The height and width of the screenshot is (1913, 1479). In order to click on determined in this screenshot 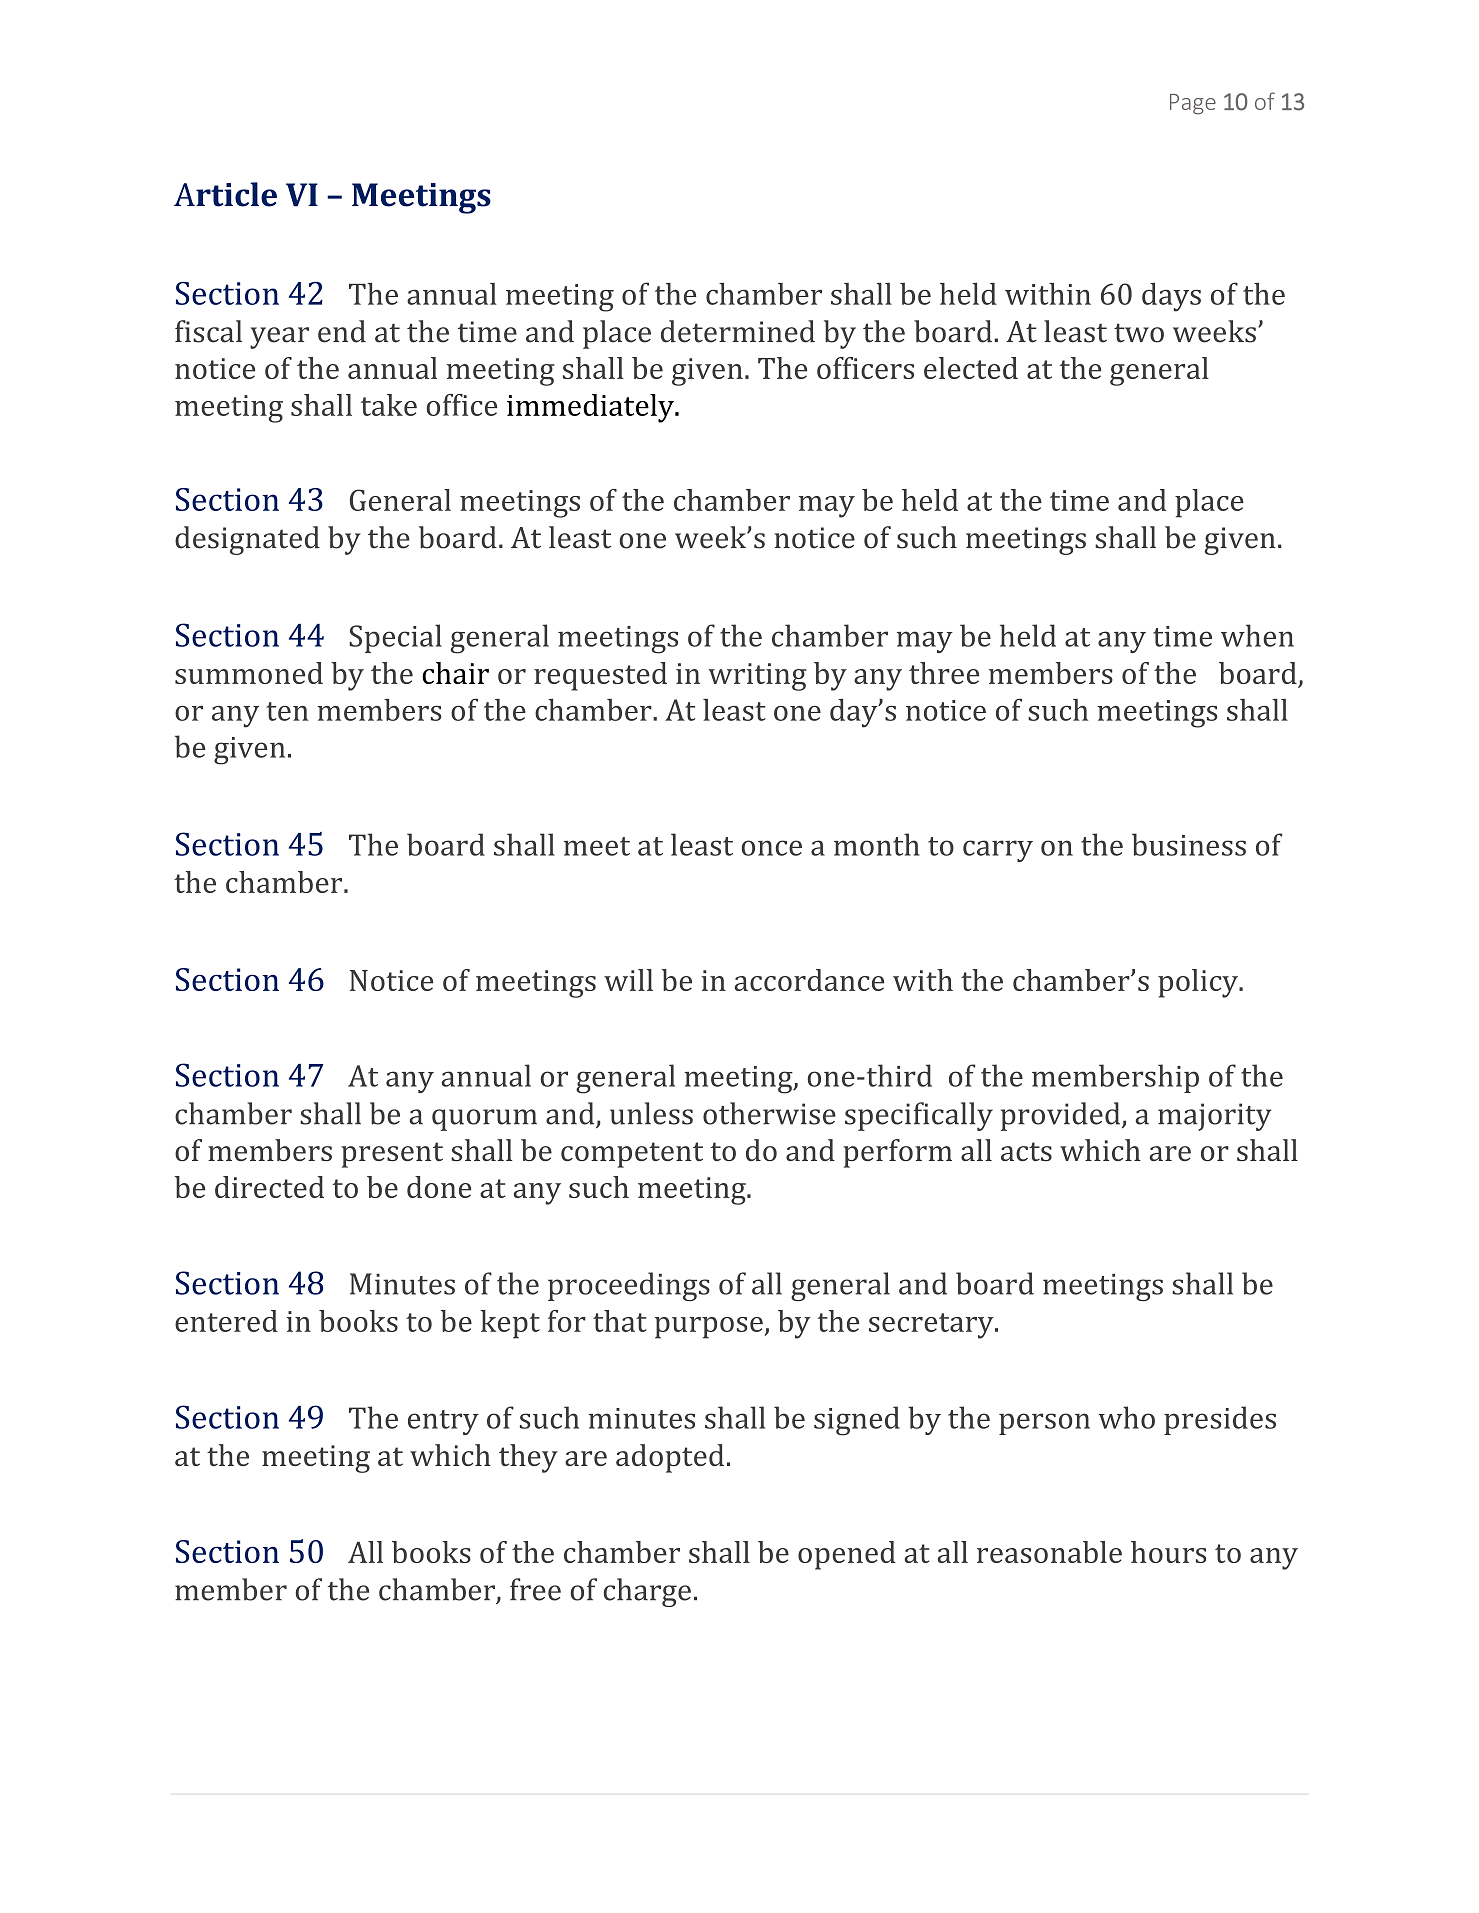, I will do `click(738, 331)`.
